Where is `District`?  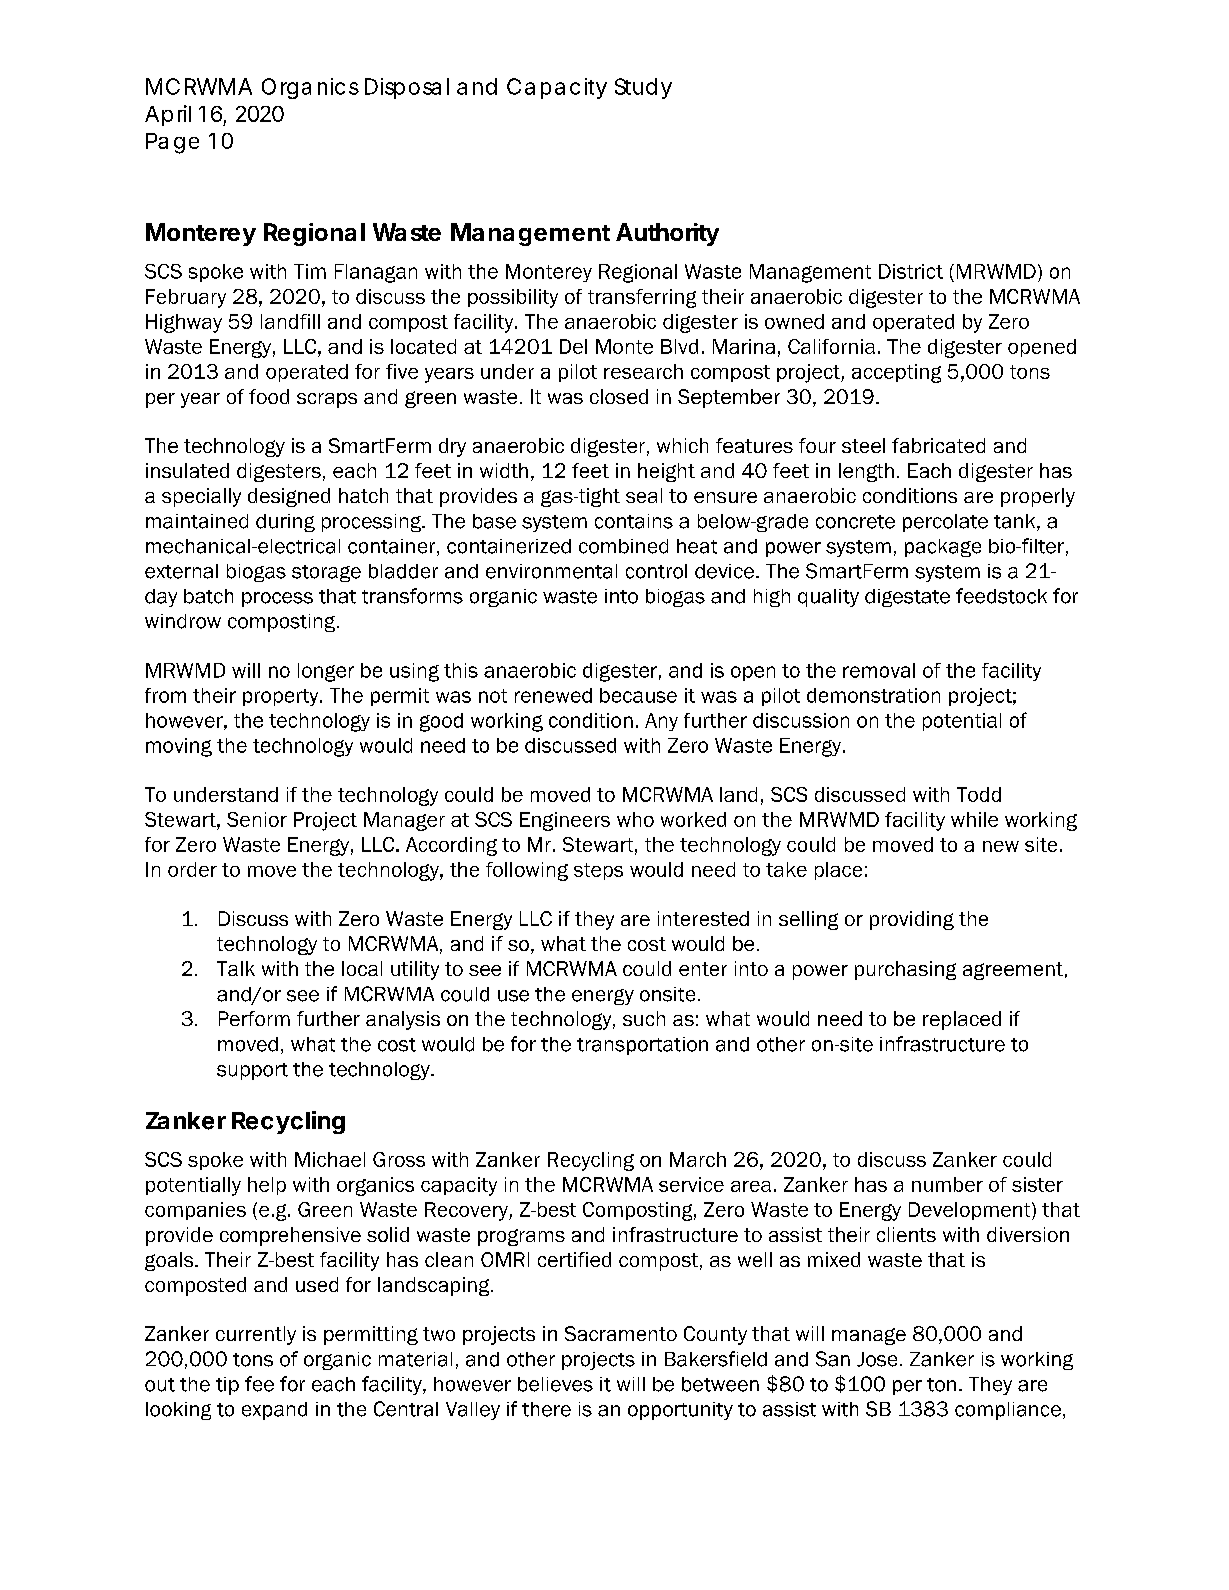
District is located at coordinates (911, 271).
